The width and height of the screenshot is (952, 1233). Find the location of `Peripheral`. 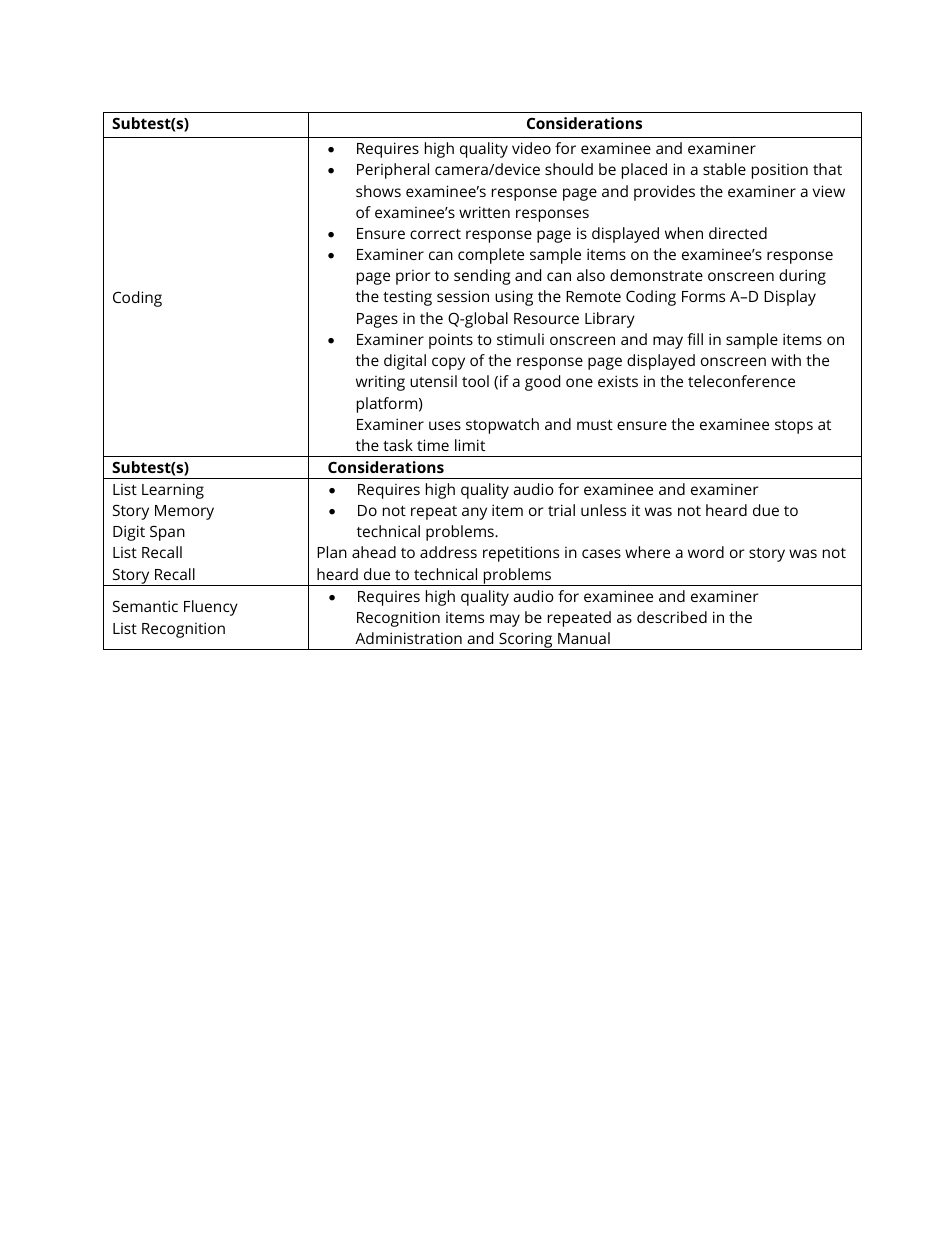

Peripheral is located at coordinates (393, 171).
